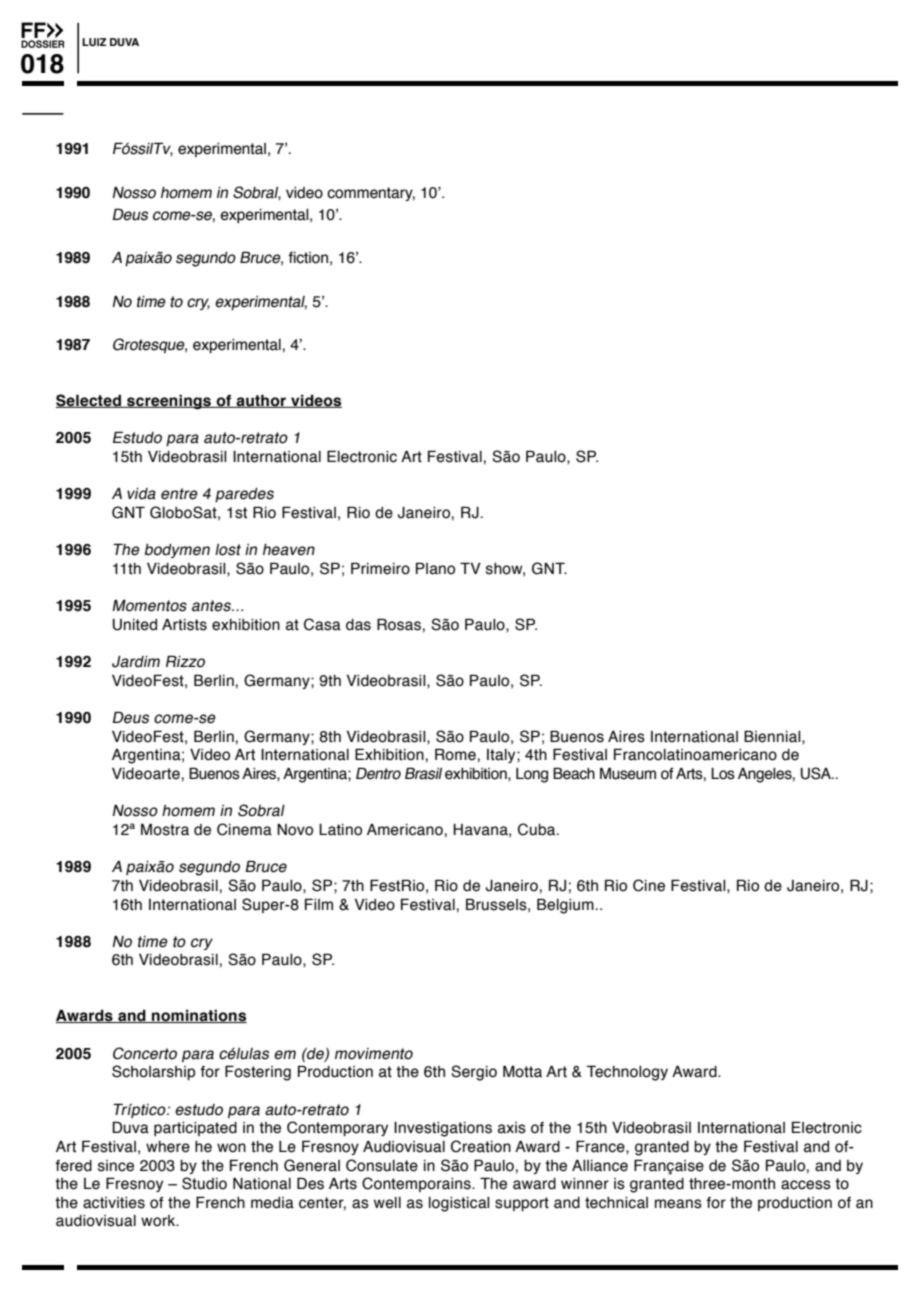 Image resolution: width=924 pixels, height=1308 pixels. What do you see at coordinates (565, 906) in the screenshot?
I see `Belgium` at bounding box center [565, 906].
